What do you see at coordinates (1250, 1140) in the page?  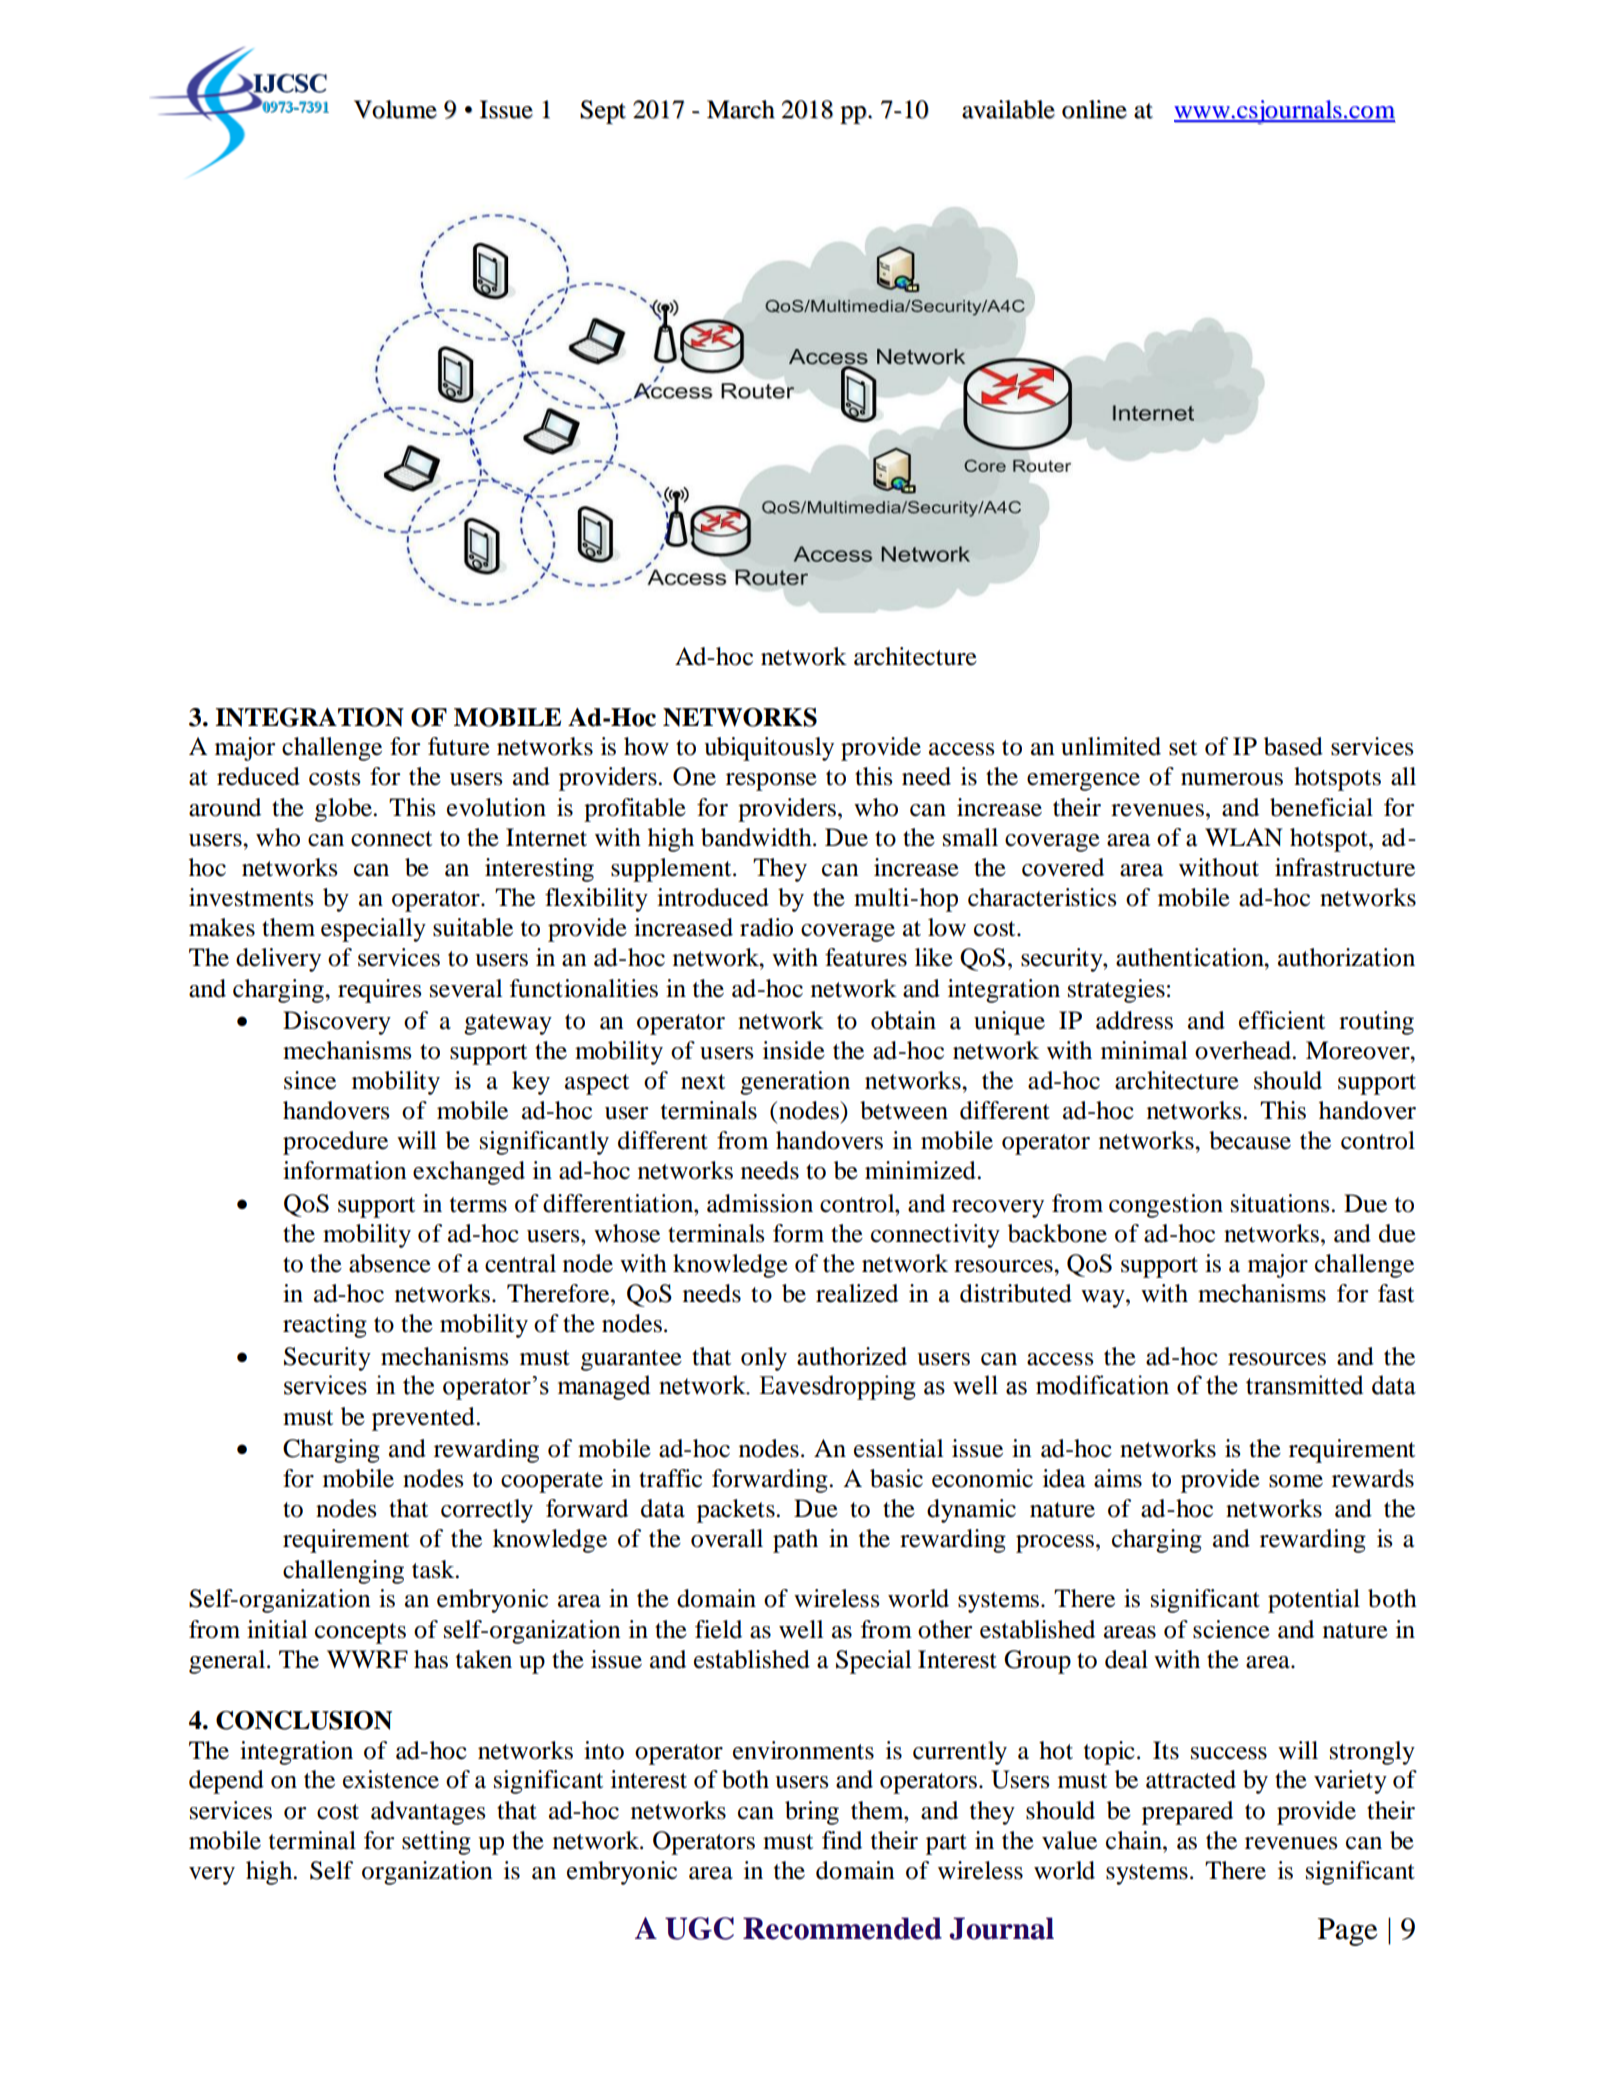 I see `because` at bounding box center [1250, 1140].
